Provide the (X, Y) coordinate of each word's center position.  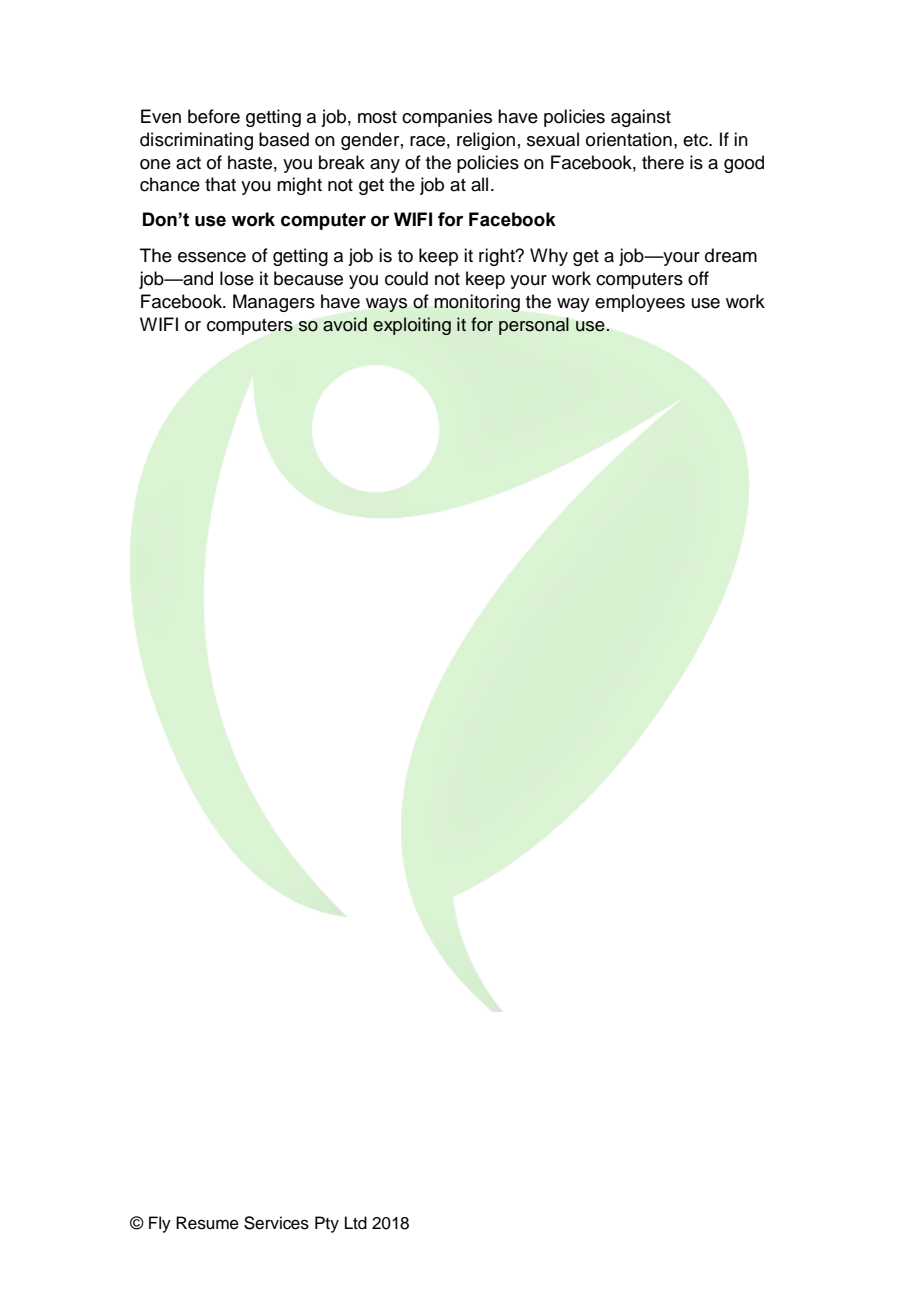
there (663, 162)
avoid (345, 324)
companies (447, 118)
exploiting (412, 326)
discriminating (196, 141)
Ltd (356, 1223)
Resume (207, 1223)
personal (534, 326)
